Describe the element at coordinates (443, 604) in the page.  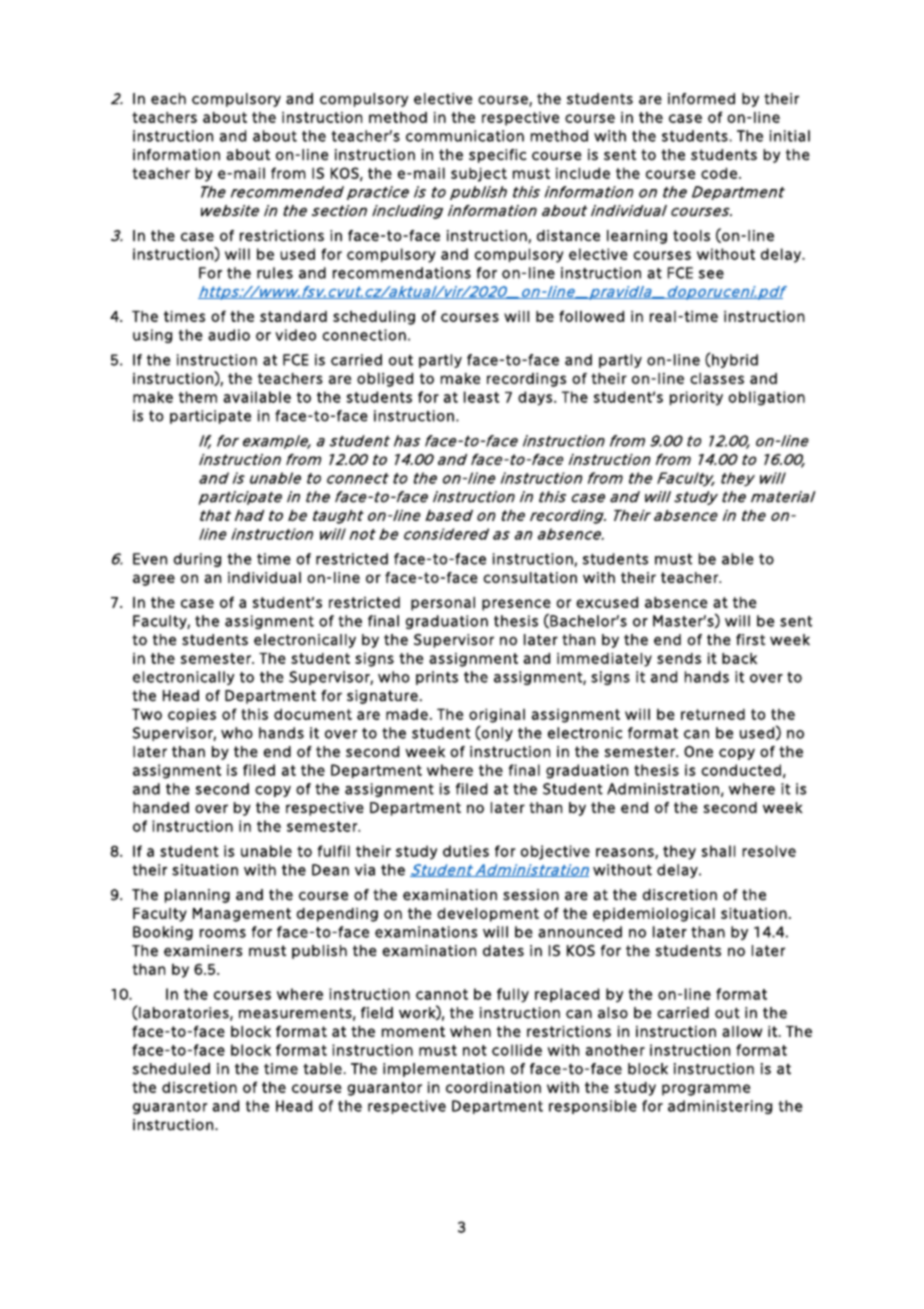
I see `personal` at that location.
